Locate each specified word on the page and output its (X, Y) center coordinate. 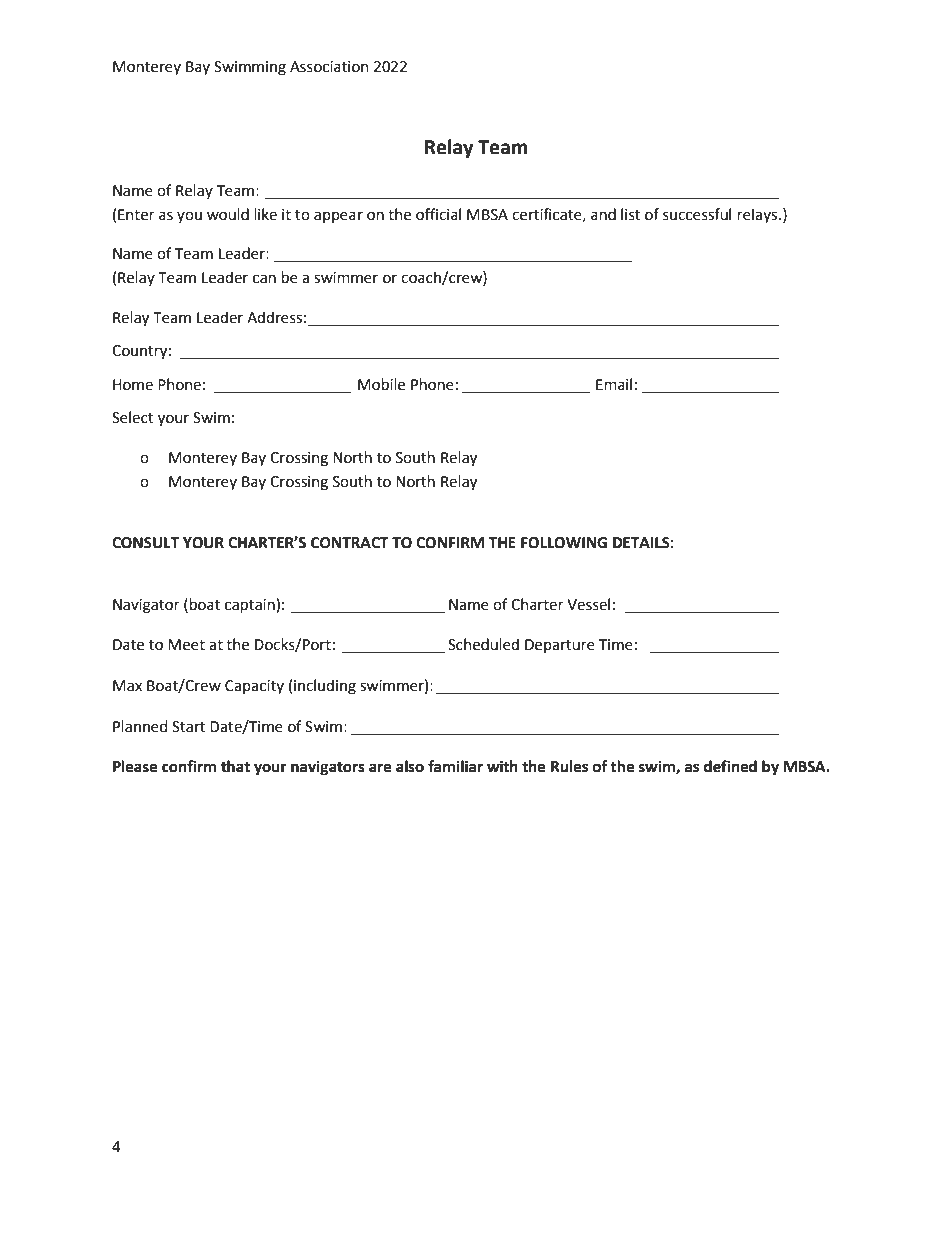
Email (614, 384)
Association (329, 67)
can (264, 279)
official (438, 214)
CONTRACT (350, 543)
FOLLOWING (564, 543)
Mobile (381, 384)
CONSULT (145, 543)
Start (188, 727)
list (630, 214)
